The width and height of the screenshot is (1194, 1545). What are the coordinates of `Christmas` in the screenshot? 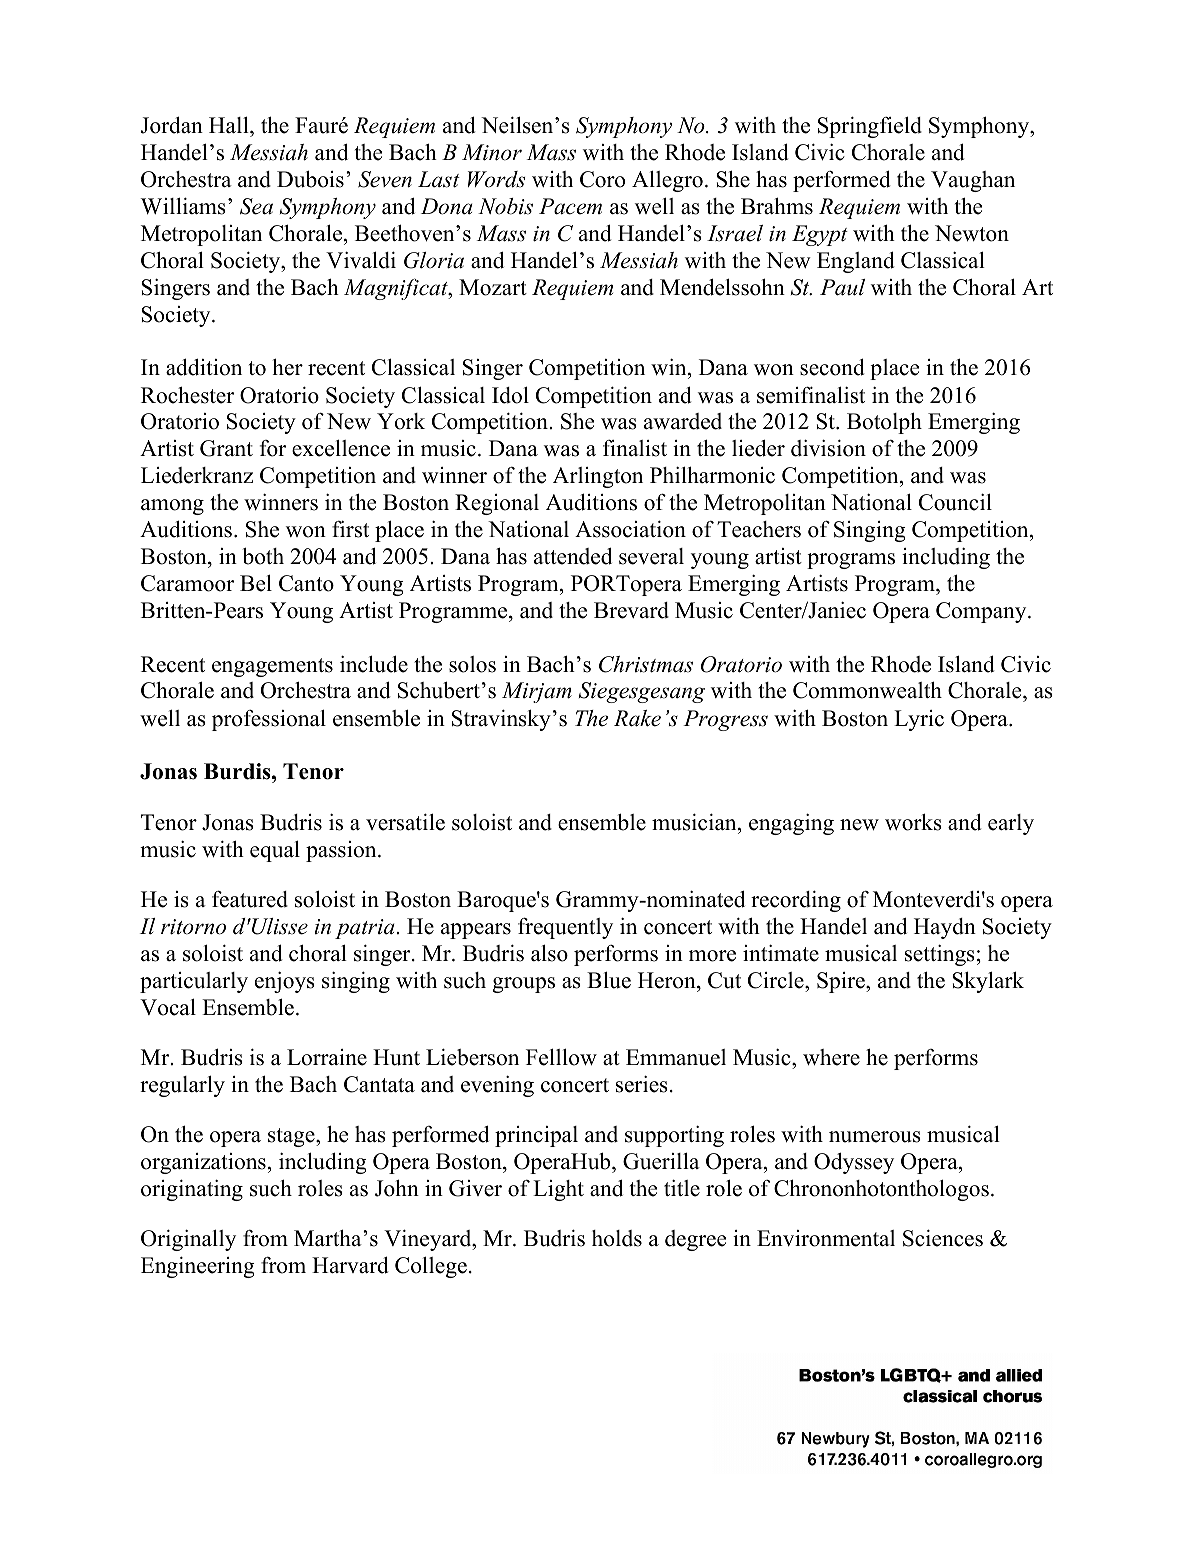 It's located at (646, 664).
